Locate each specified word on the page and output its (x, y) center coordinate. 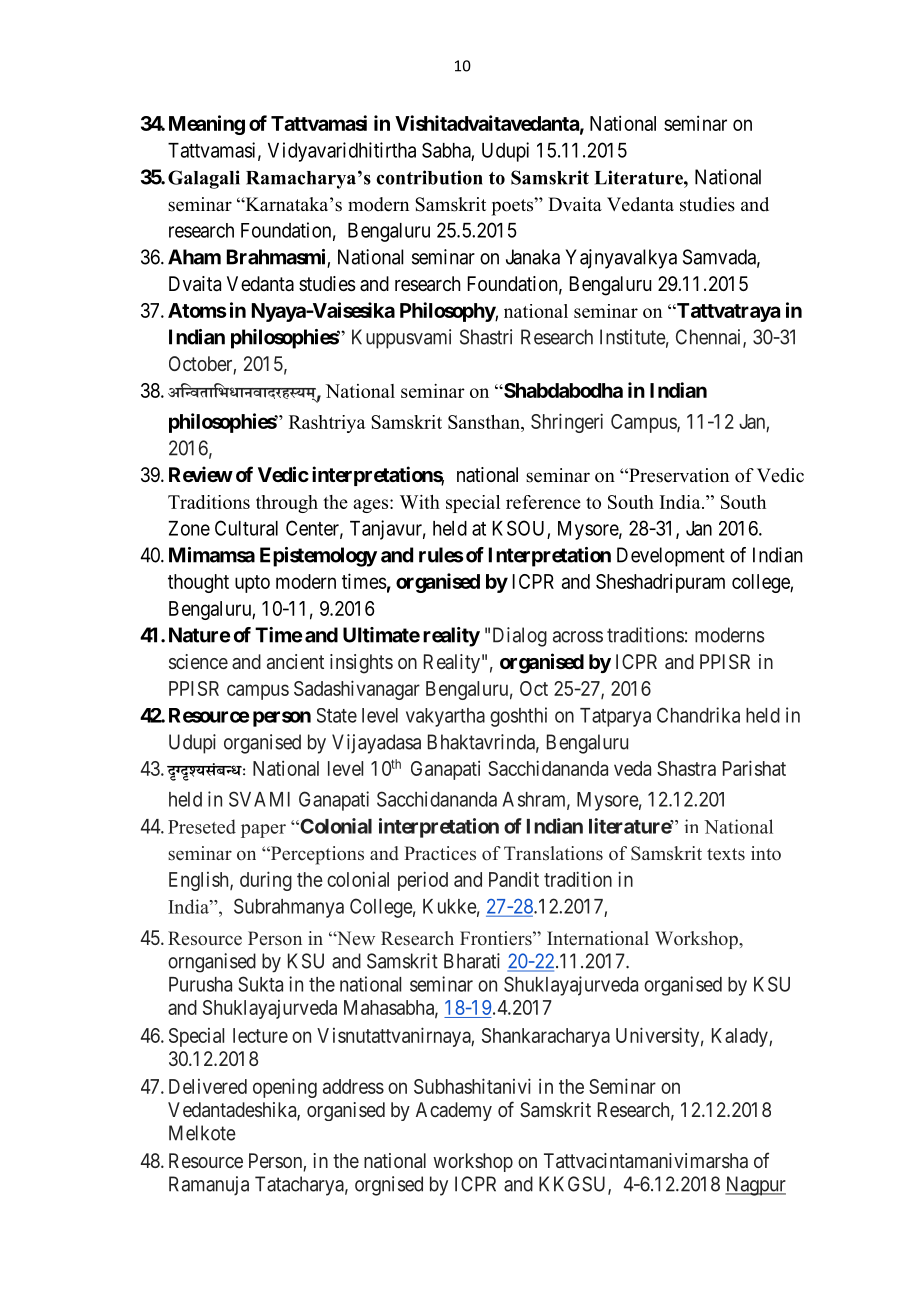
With (420, 502)
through (287, 504)
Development (671, 557)
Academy (454, 1111)
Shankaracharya (546, 1037)
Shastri (486, 337)
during (266, 881)
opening (285, 1088)
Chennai (710, 338)
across (578, 637)
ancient (295, 661)
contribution (430, 177)
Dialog (520, 637)
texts (726, 854)
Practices (440, 853)
